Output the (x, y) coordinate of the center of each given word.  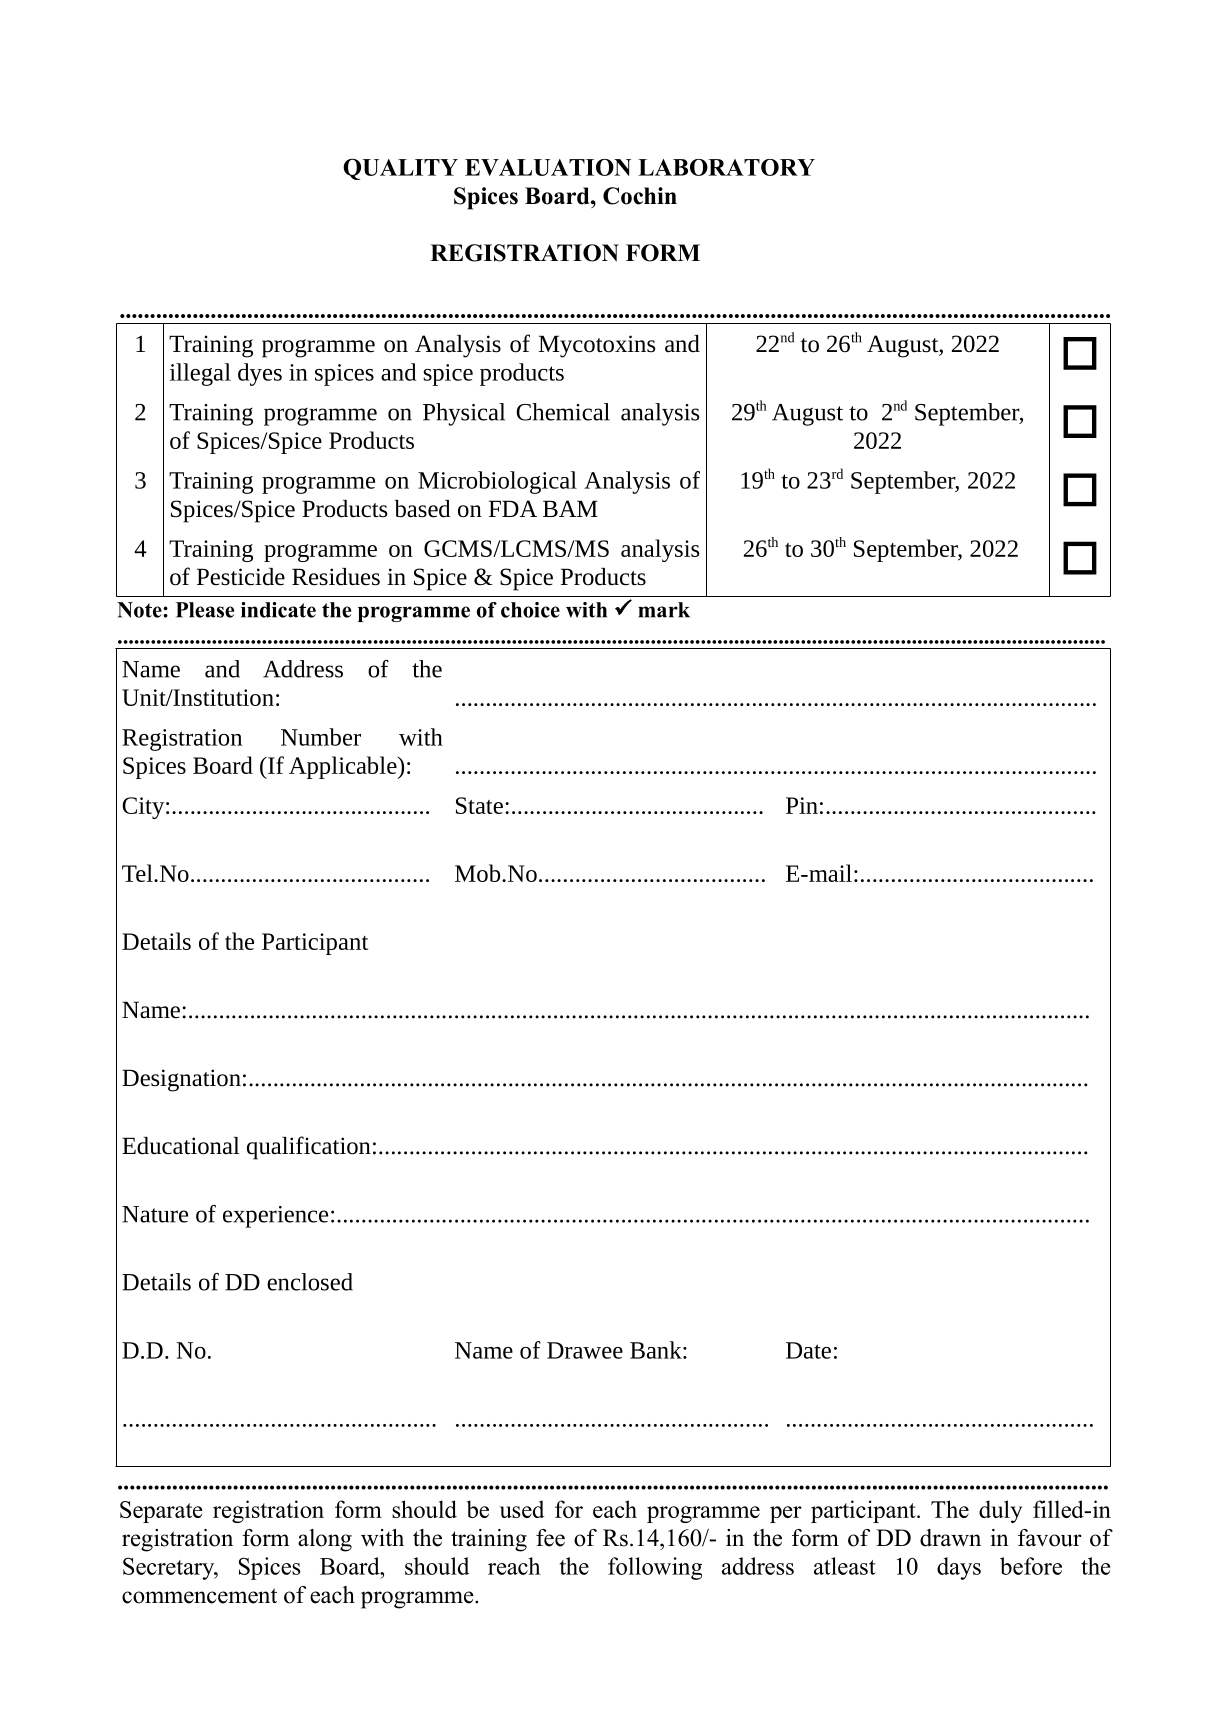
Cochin (640, 196)
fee (550, 1538)
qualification (309, 1148)
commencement (199, 1596)
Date (808, 1350)
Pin (802, 805)
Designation (181, 1080)
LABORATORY (726, 167)
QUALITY (400, 169)
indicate (278, 610)
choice (530, 610)
